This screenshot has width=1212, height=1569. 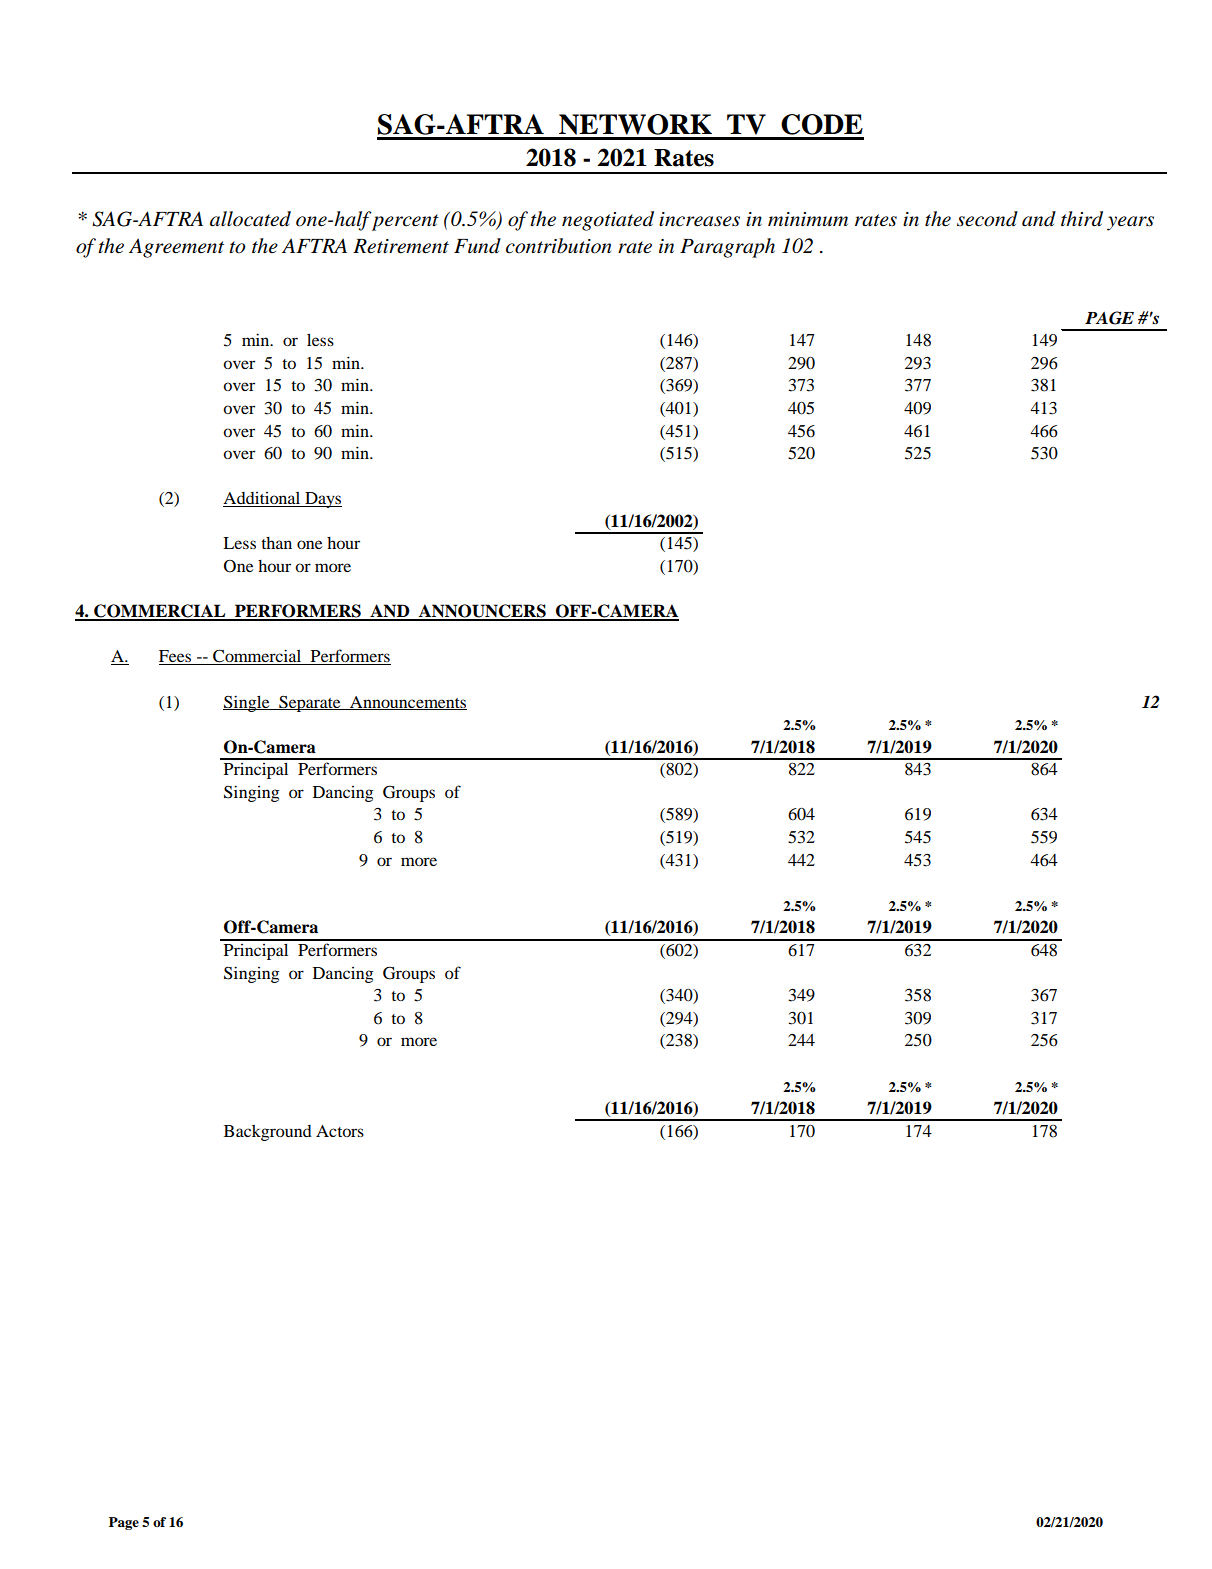 I want to click on Announcements, so click(x=407, y=703).
